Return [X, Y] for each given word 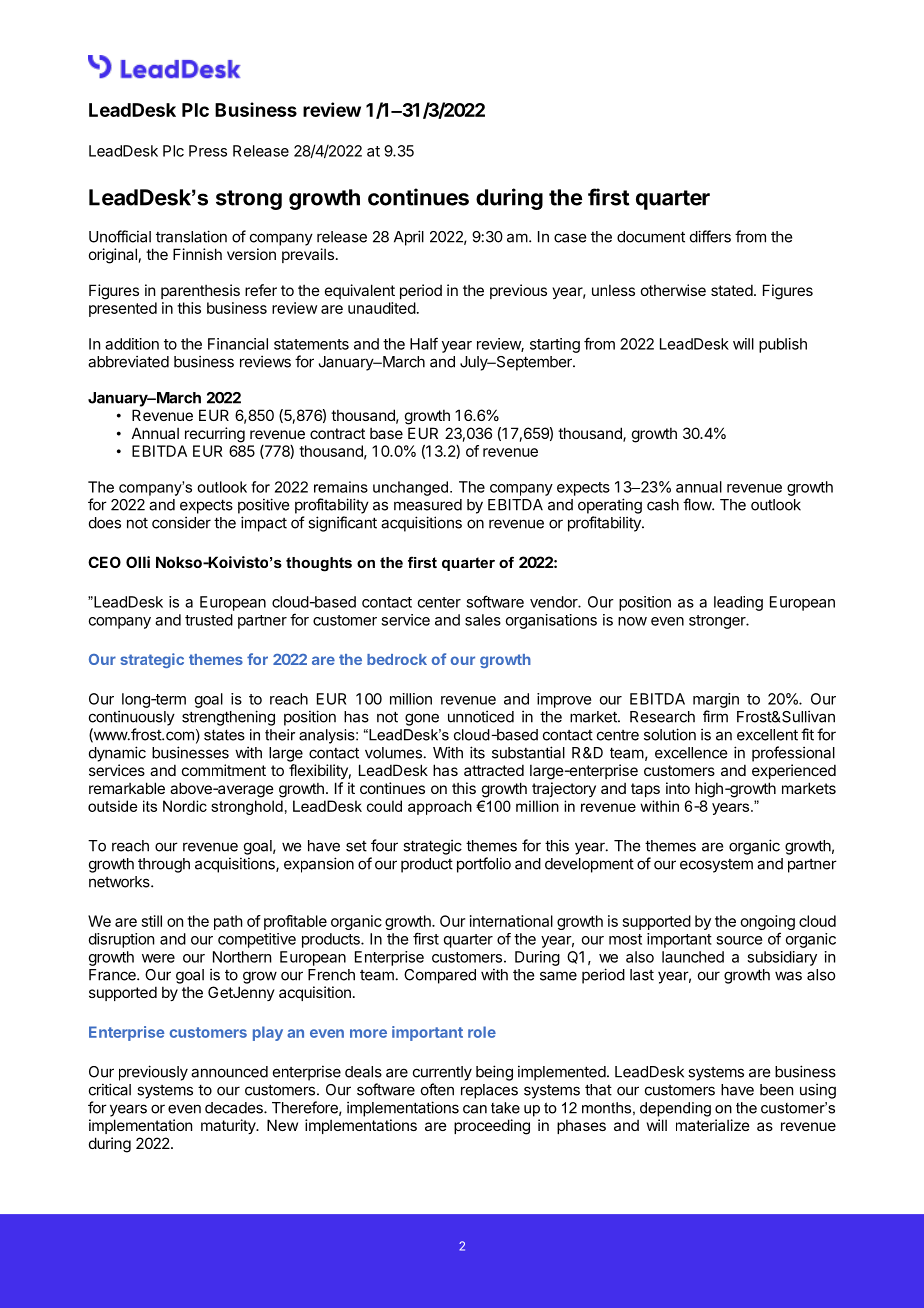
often [437, 1089]
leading [738, 603]
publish [783, 345]
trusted [209, 620]
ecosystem [716, 866]
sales [483, 620]
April [409, 238]
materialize [713, 1125]
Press [208, 151]
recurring [215, 435]
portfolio [484, 865]
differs [710, 236]
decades [235, 1108]
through [164, 865]
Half [424, 343]
